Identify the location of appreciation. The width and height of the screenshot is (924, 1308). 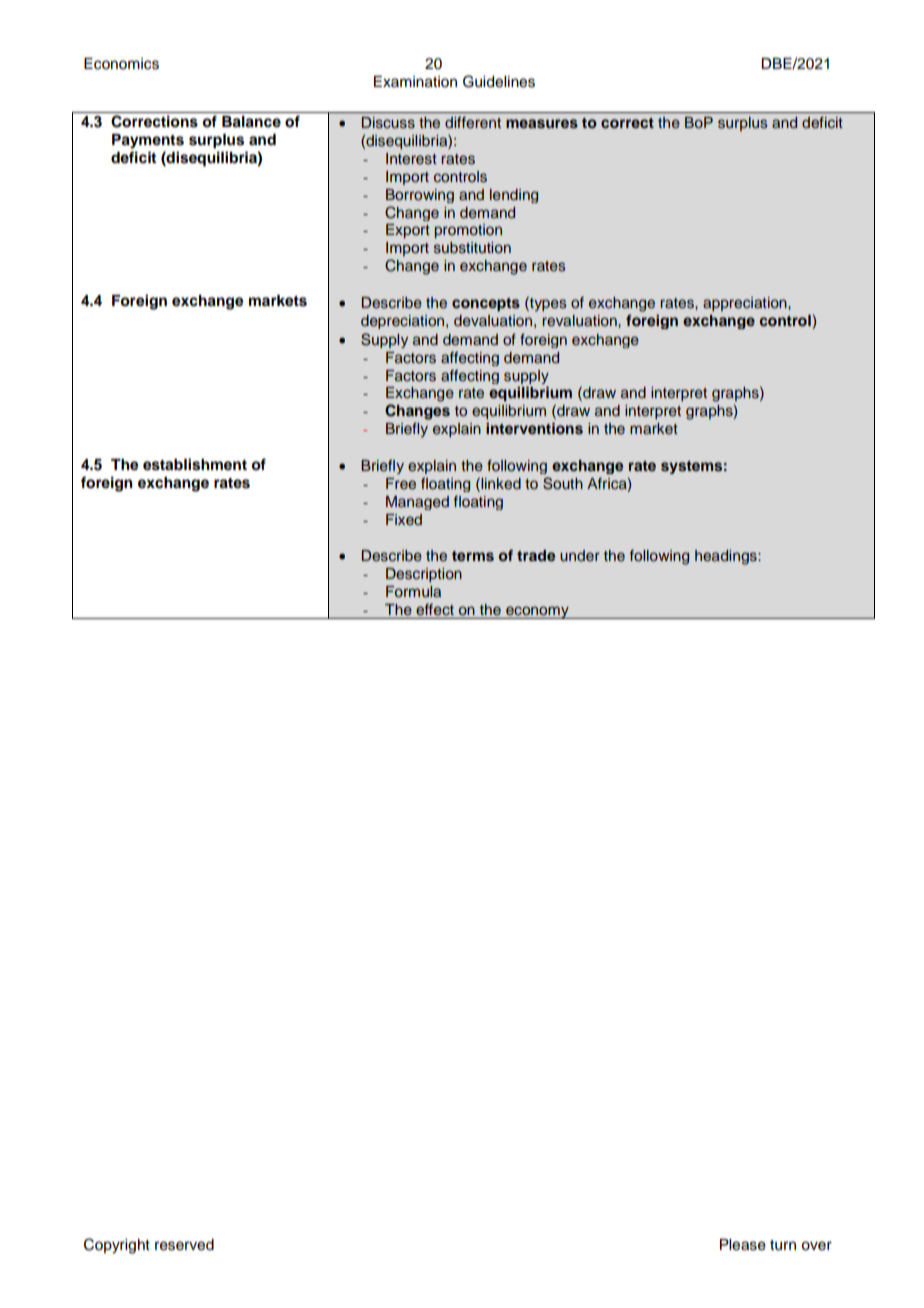
(746, 304).
